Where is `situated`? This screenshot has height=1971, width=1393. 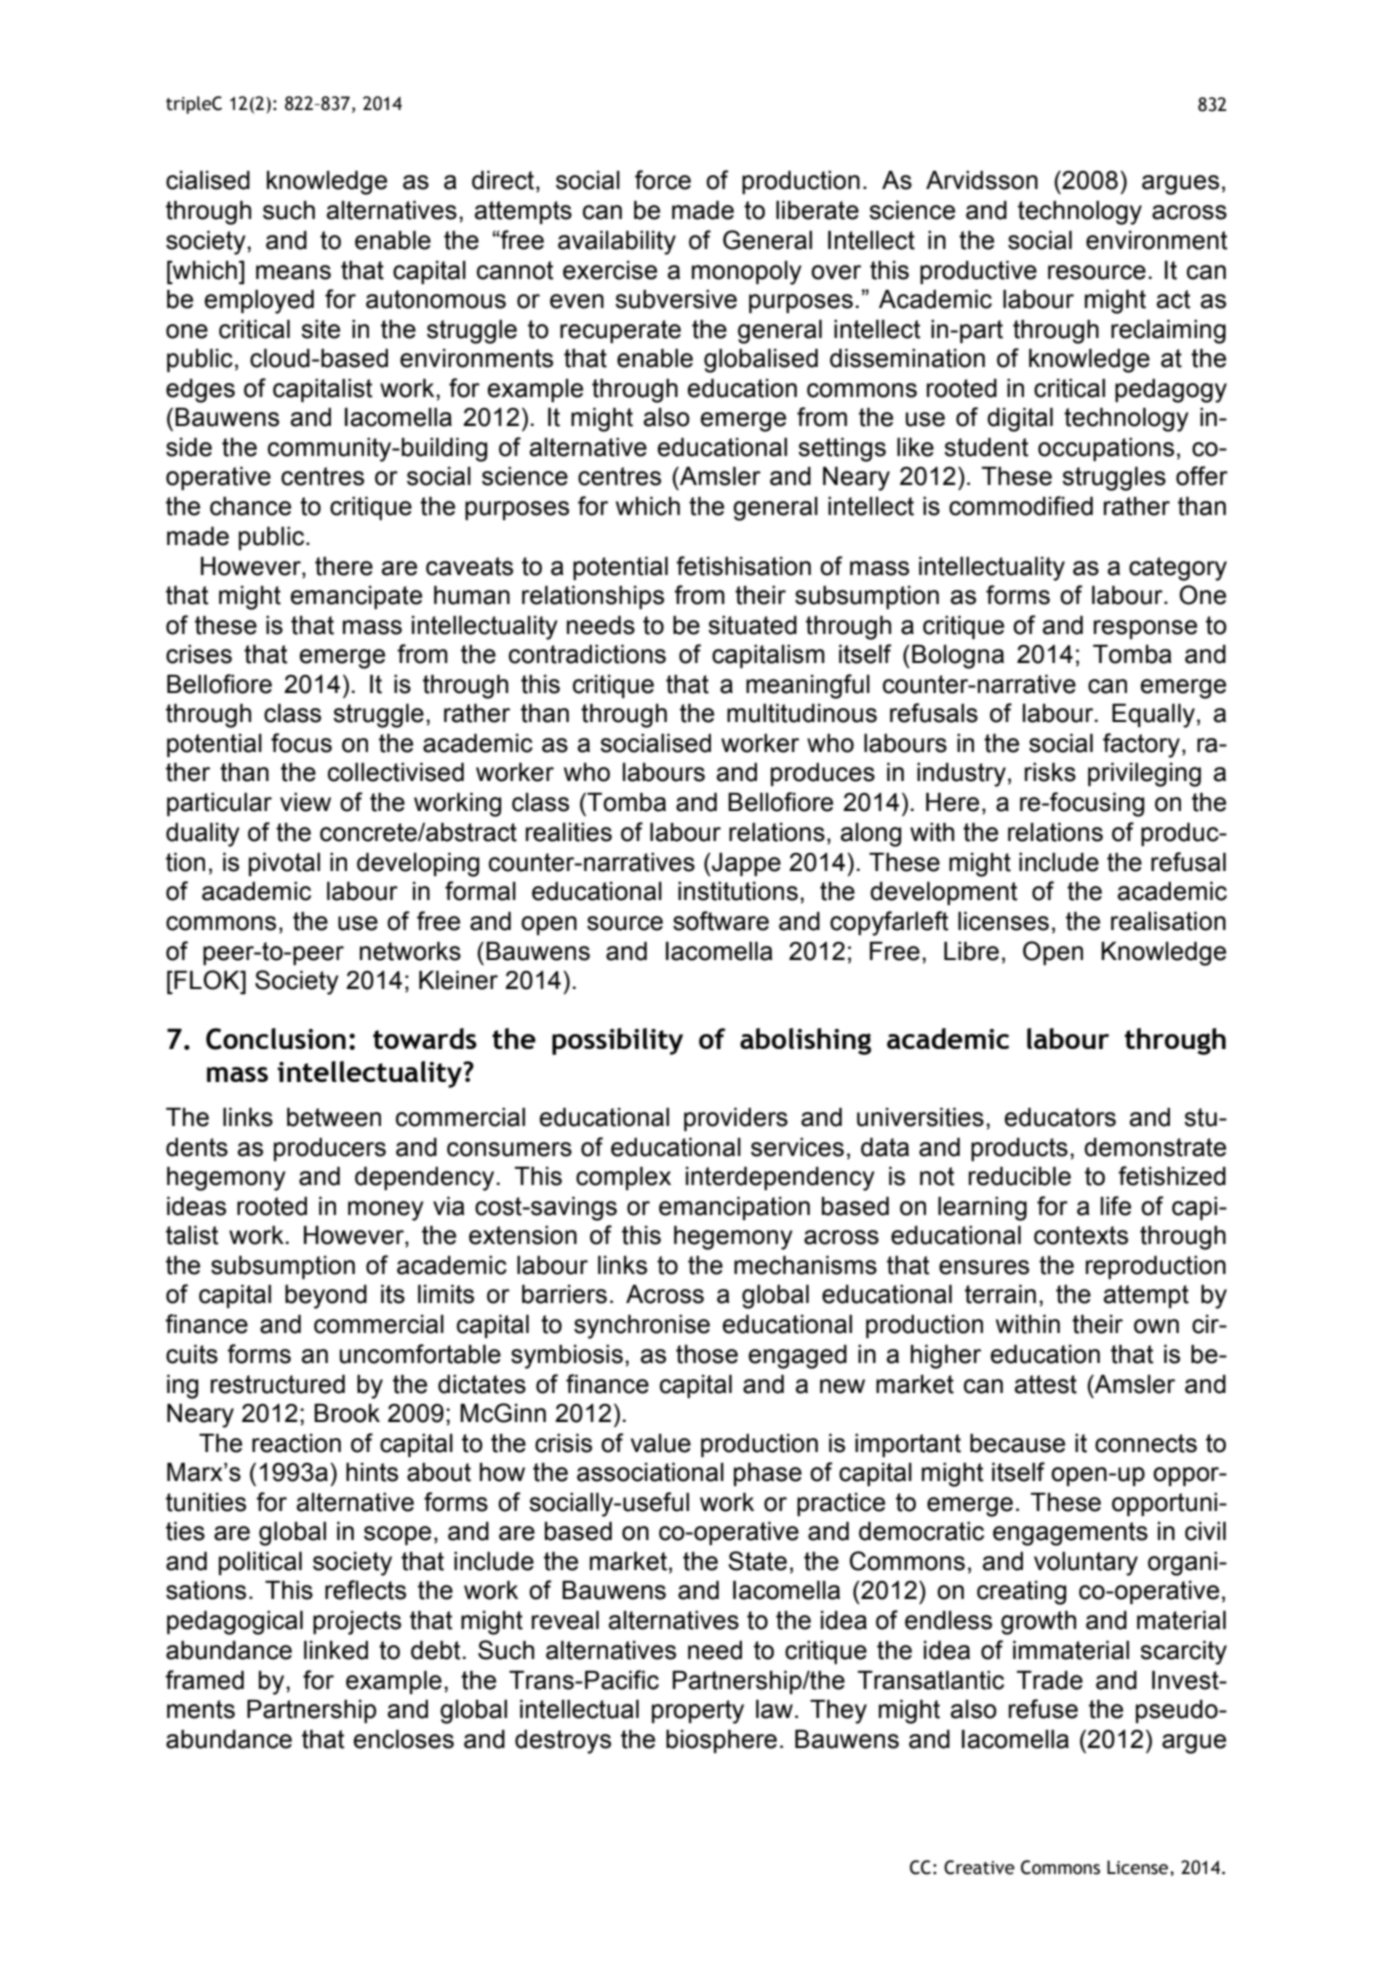
situated is located at coordinates (752, 625).
